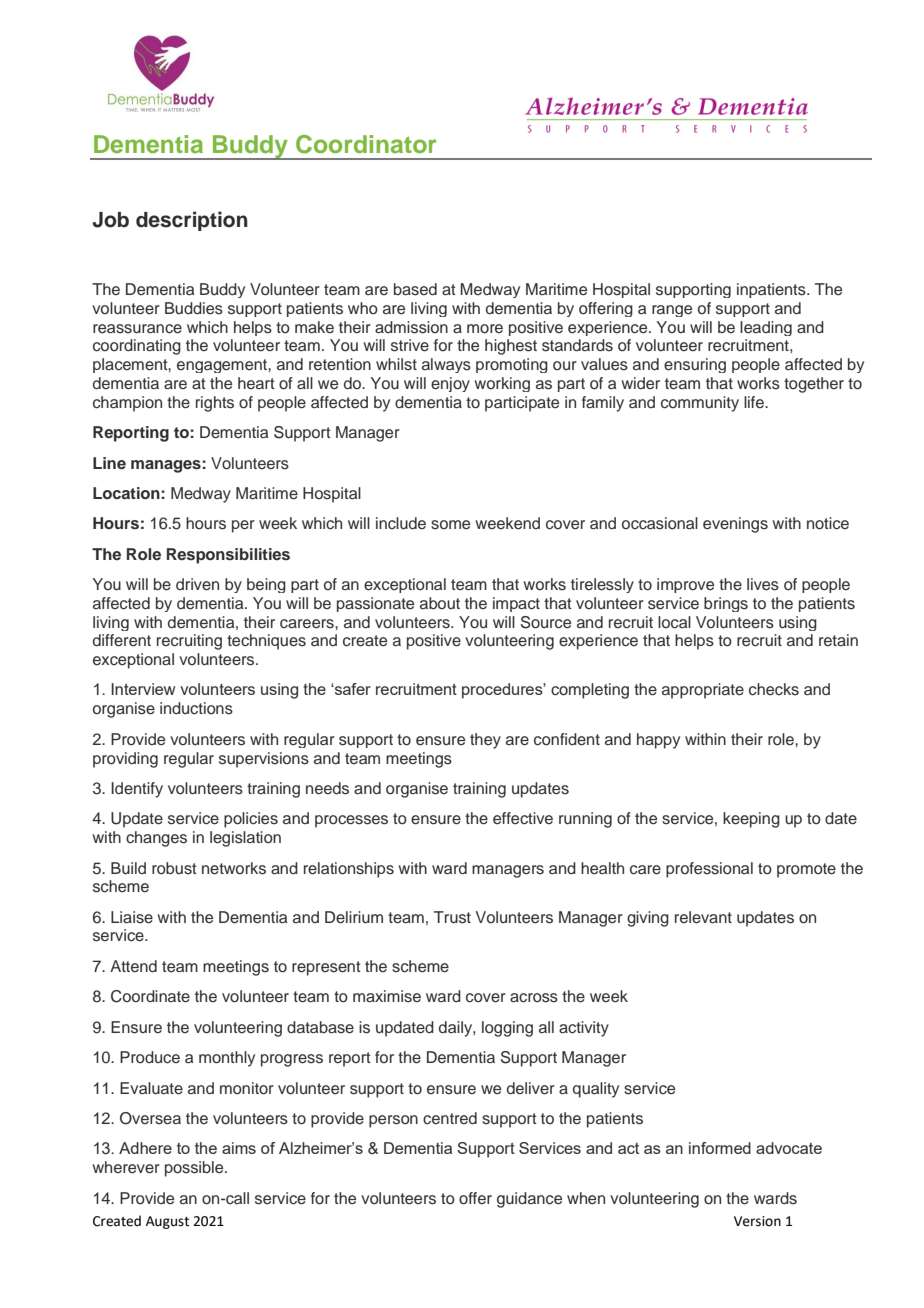 Image resolution: width=924 pixels, height=1308 pixels. I want to click on keeping, so click(751, 820).
